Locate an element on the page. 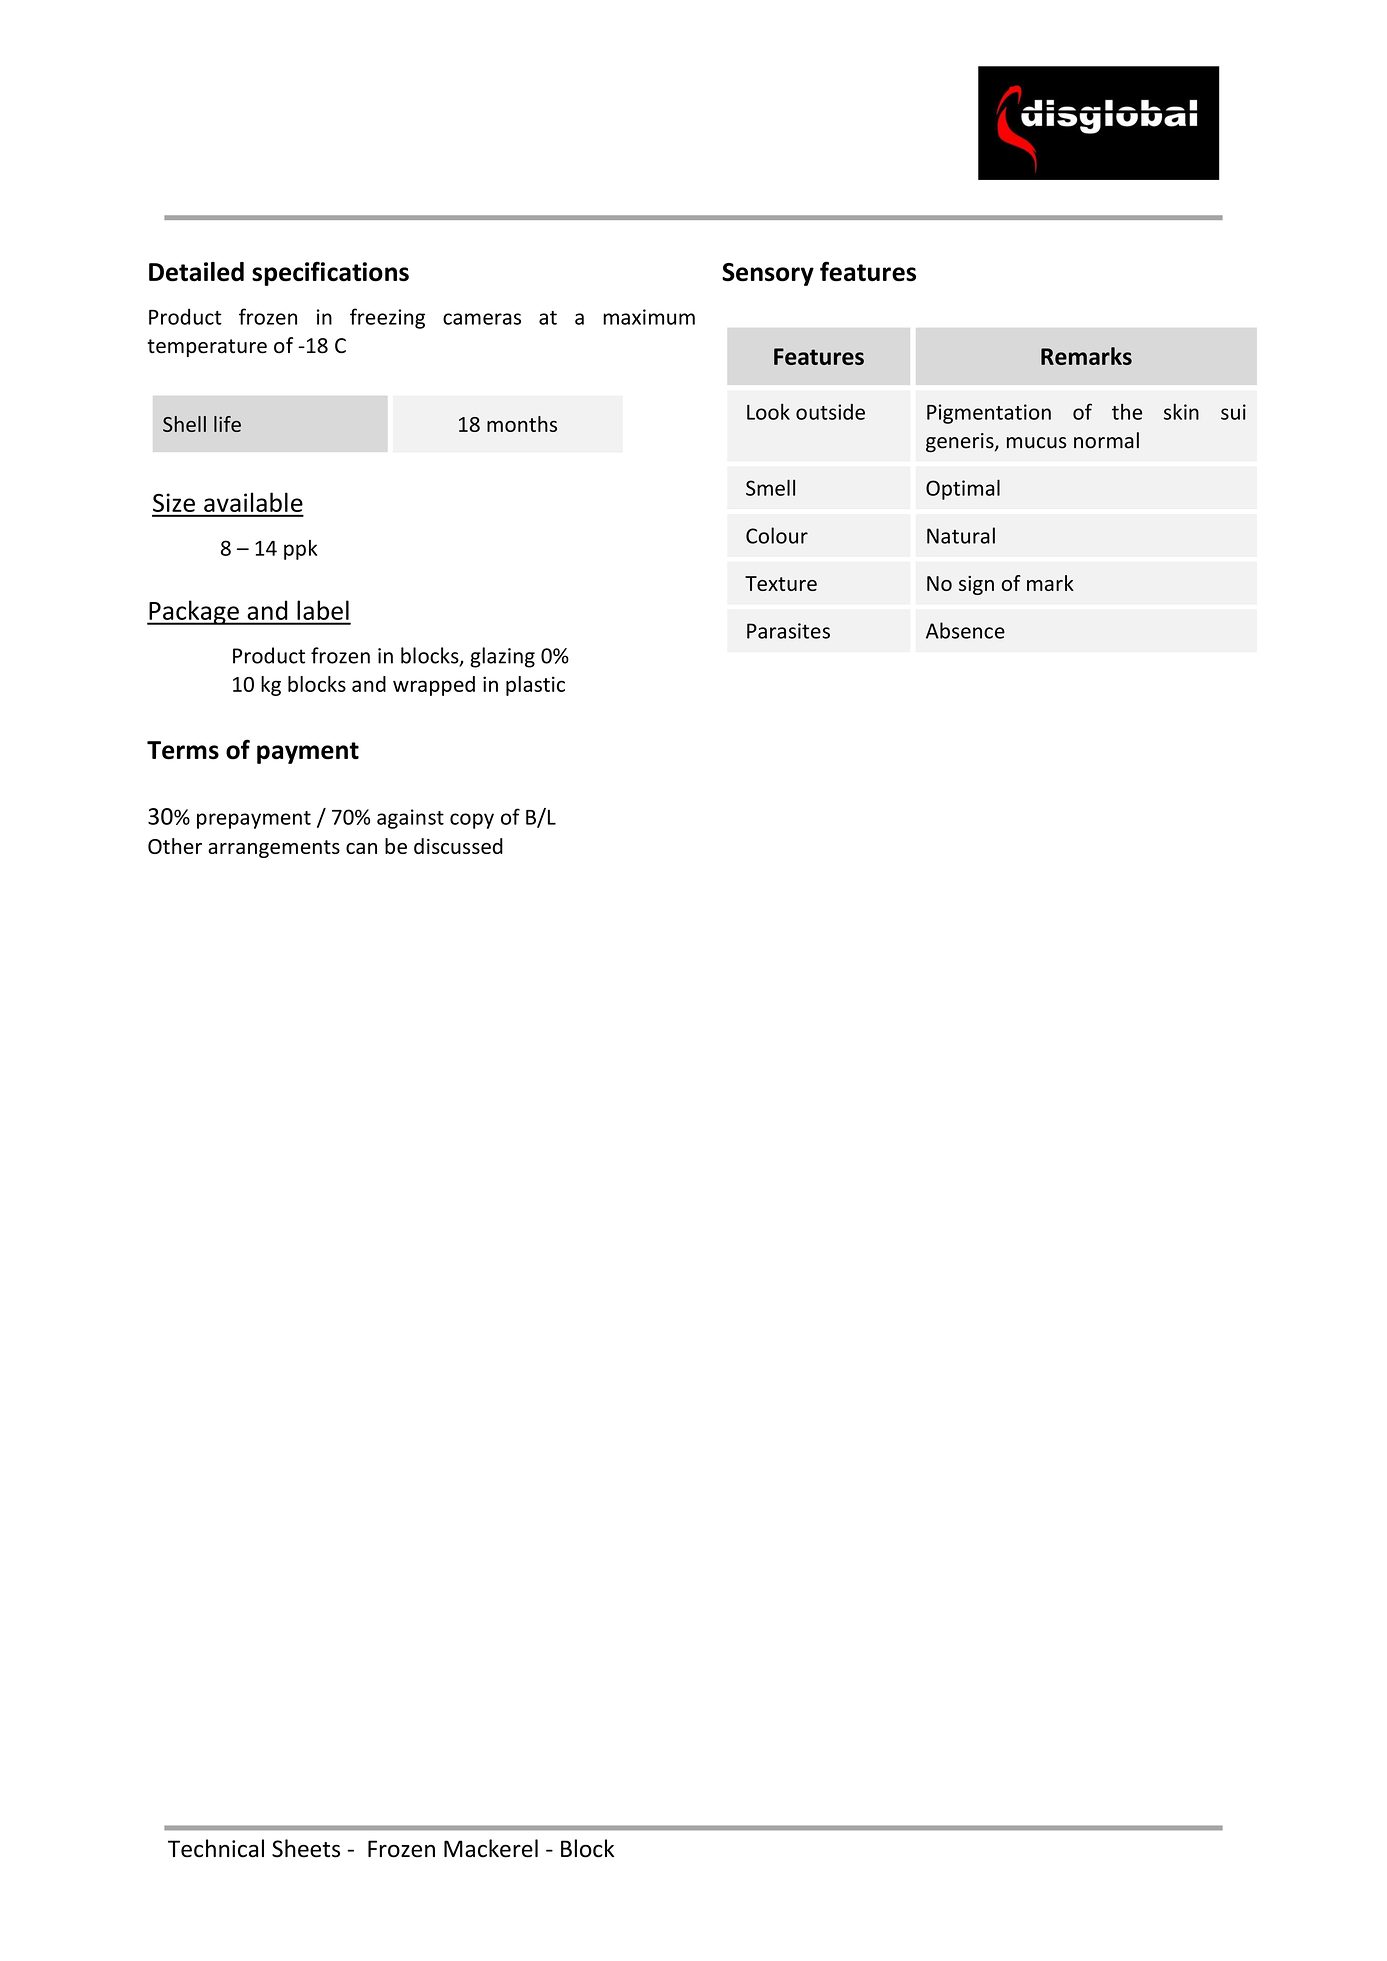 The height and width of the document is (1961, 1387). discussed is located at coordinates (458, 846).
